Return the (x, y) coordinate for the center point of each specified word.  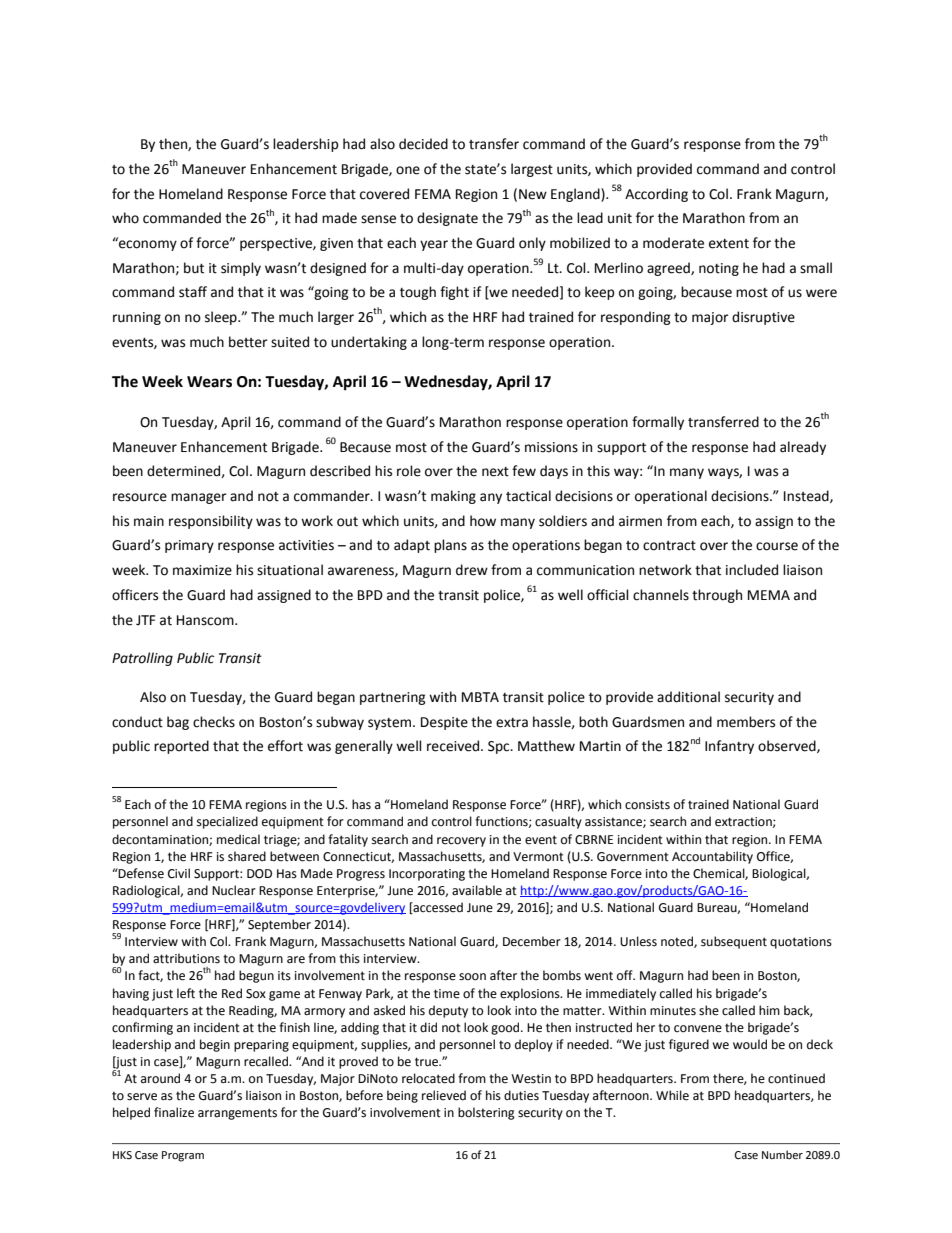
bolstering (486, 1113)
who (125, 218)
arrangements (237, 1114)
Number (782, 1155)
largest (532, 170)
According (656, 195)
